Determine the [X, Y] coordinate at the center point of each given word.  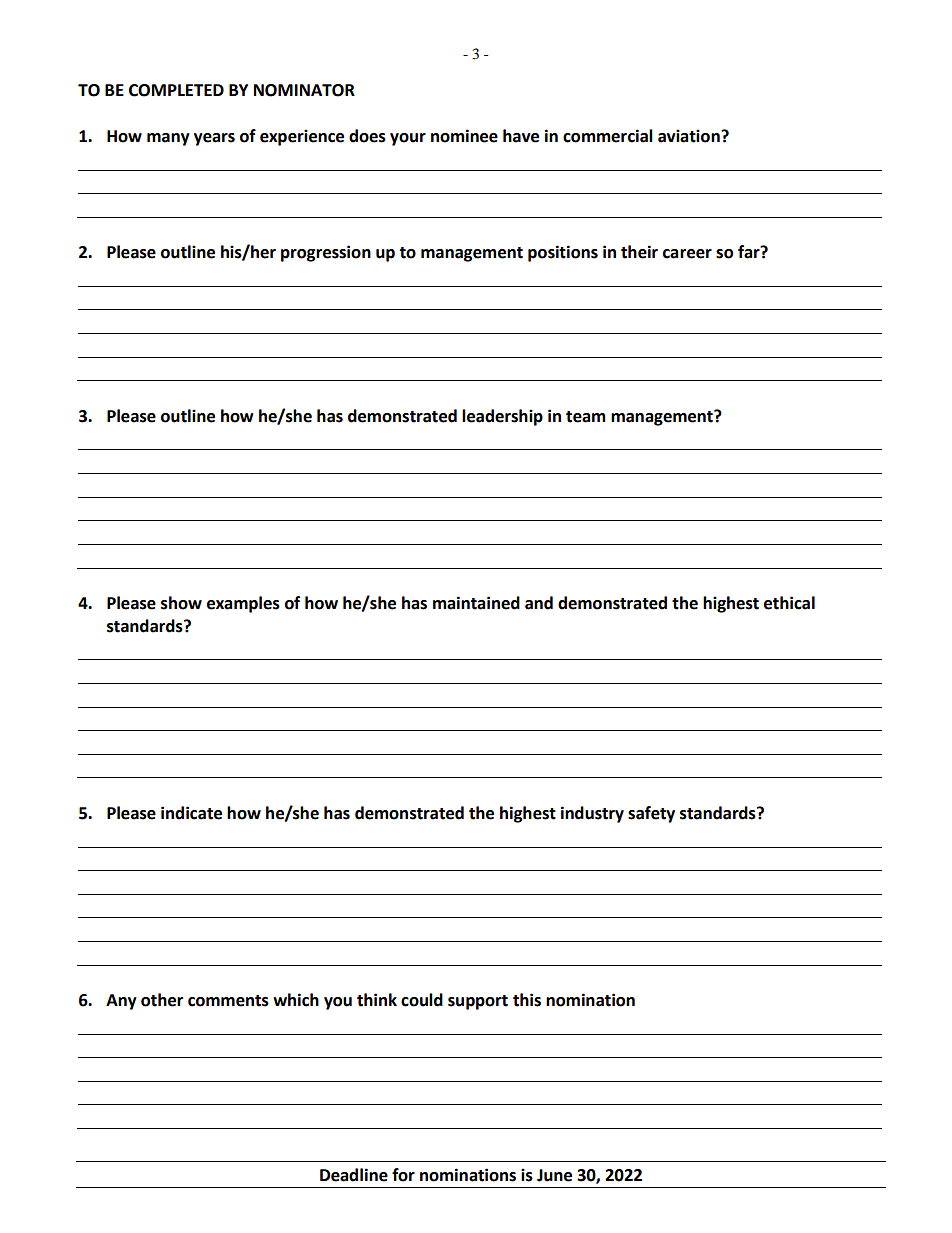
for [403, 1175]
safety [651, 814]
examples [243, 604]
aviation [690, 136]
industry [592, 814]
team [586, 417]
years [214, 139]
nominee [464, 136]
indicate [191, 813]
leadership [502, 417]
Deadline [354, 1175]
